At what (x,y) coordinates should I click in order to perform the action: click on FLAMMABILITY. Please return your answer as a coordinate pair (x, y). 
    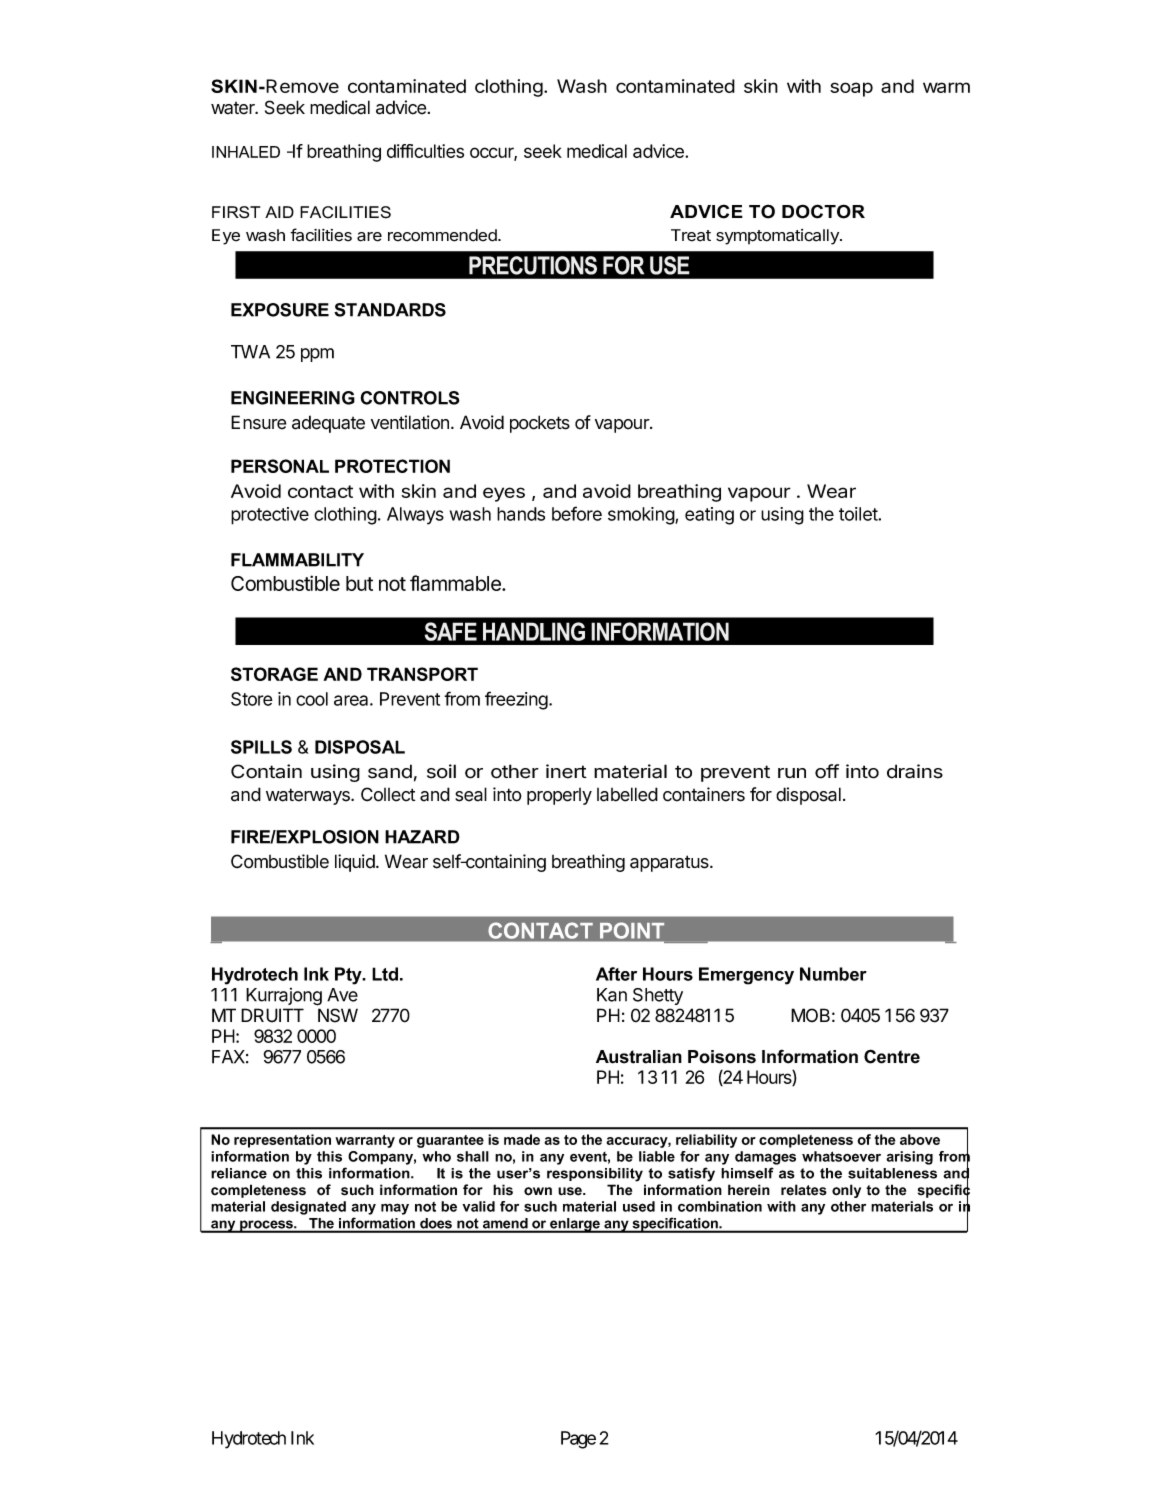
    Looking at the image, I should click on (297, 560).
